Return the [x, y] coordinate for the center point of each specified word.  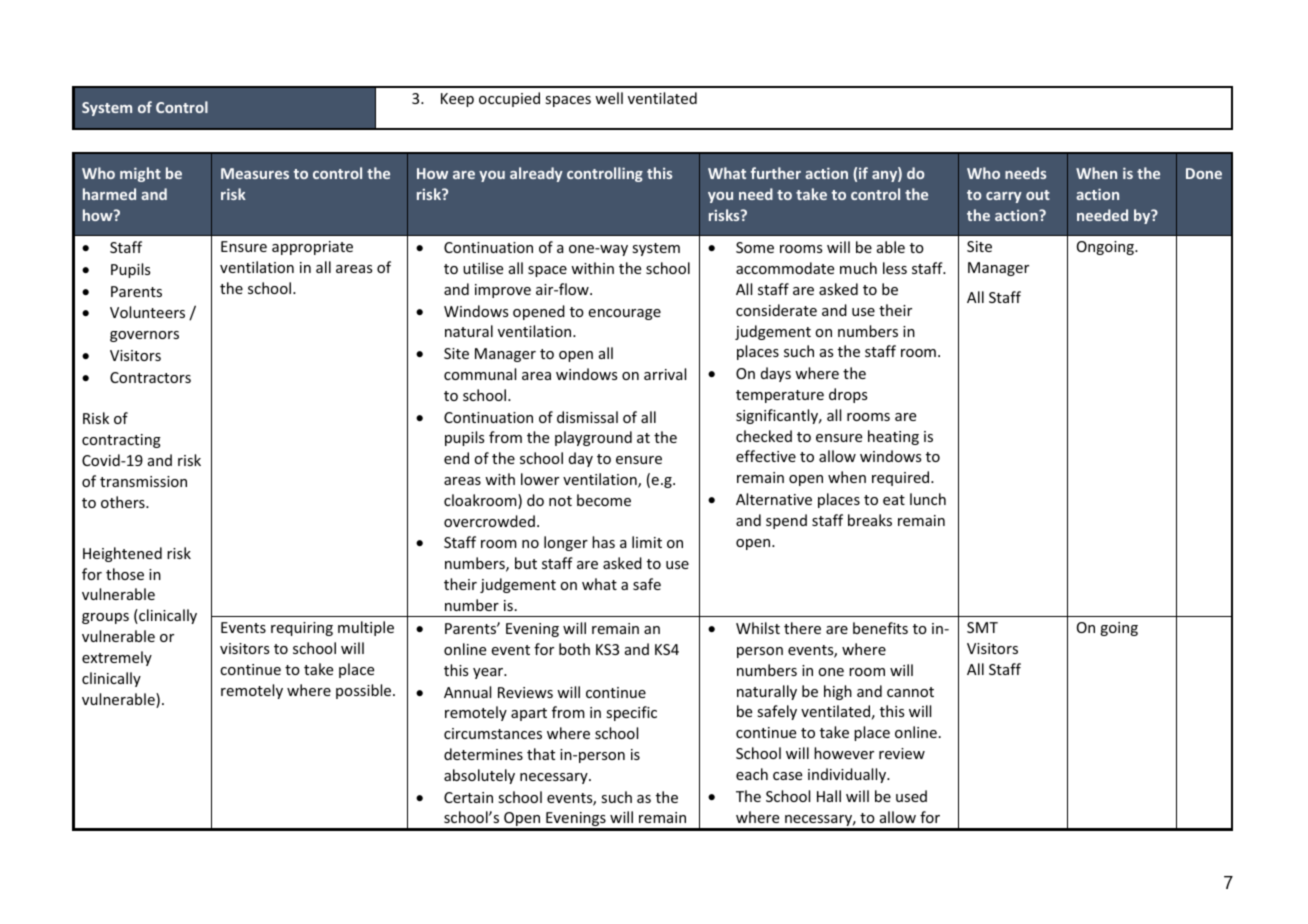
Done [1204, 173]
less [895, 268]
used [911, 796]
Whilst [758, 628]
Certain [468, 797]
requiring [302, 629]
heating [893, 437]
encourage [624, 314]
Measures [255, 173]
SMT [982, 627]
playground [593, 438]
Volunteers [147, 312]
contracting [121, 441]
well [609, 98]
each [752, 774]
